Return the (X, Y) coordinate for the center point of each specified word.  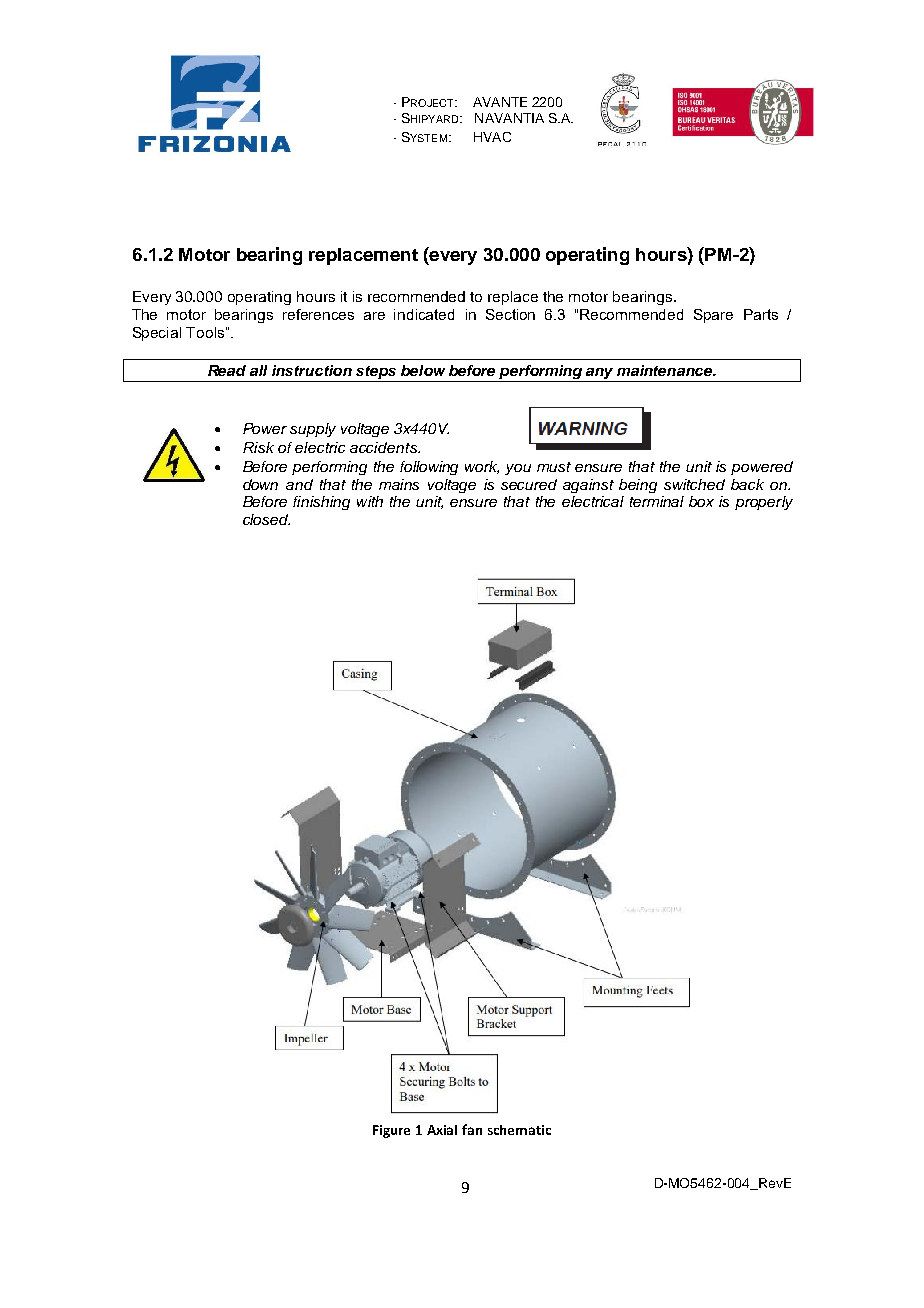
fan (472, 1129)
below (423, 370)
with (370, 501)
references (318, 314)
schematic (519, 1130)
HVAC (492, 137)
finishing (321, 503)
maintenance (666, 370)
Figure (391, 1131)
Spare (713, 316)
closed (266, 519)
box (701, 501)
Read (227, 370)
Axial (442, 1130)
